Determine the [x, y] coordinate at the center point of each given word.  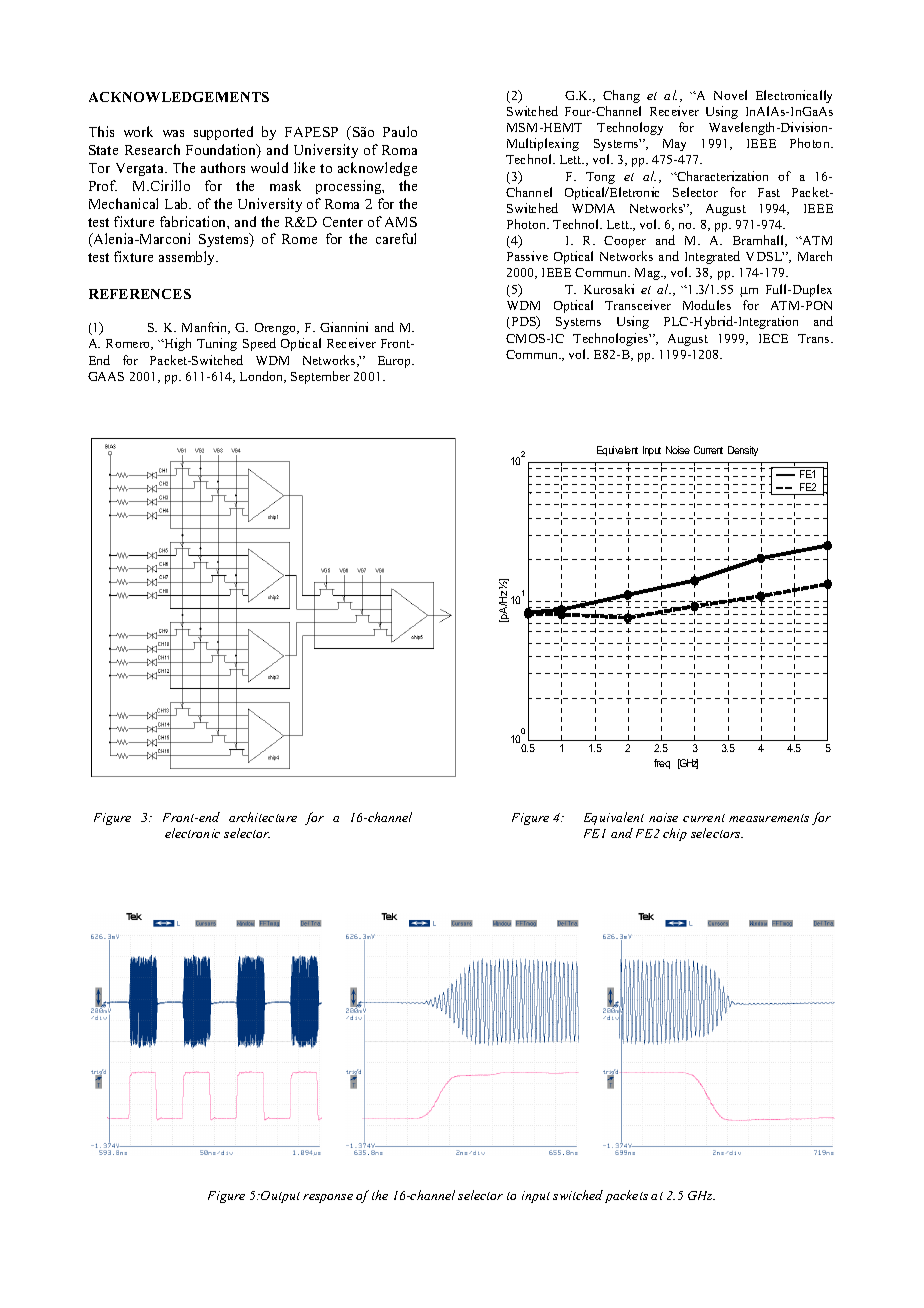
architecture [263, 817]
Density [743, 451]
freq [662, 764]
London [263, 377]
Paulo [400, 131]
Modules [707, 305]
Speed [259, 344]
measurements [769, 818]
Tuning [217, 344]
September [320, 377]
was [173, 133]
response [328, 1198]
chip [675, 834]
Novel [730, 95]
